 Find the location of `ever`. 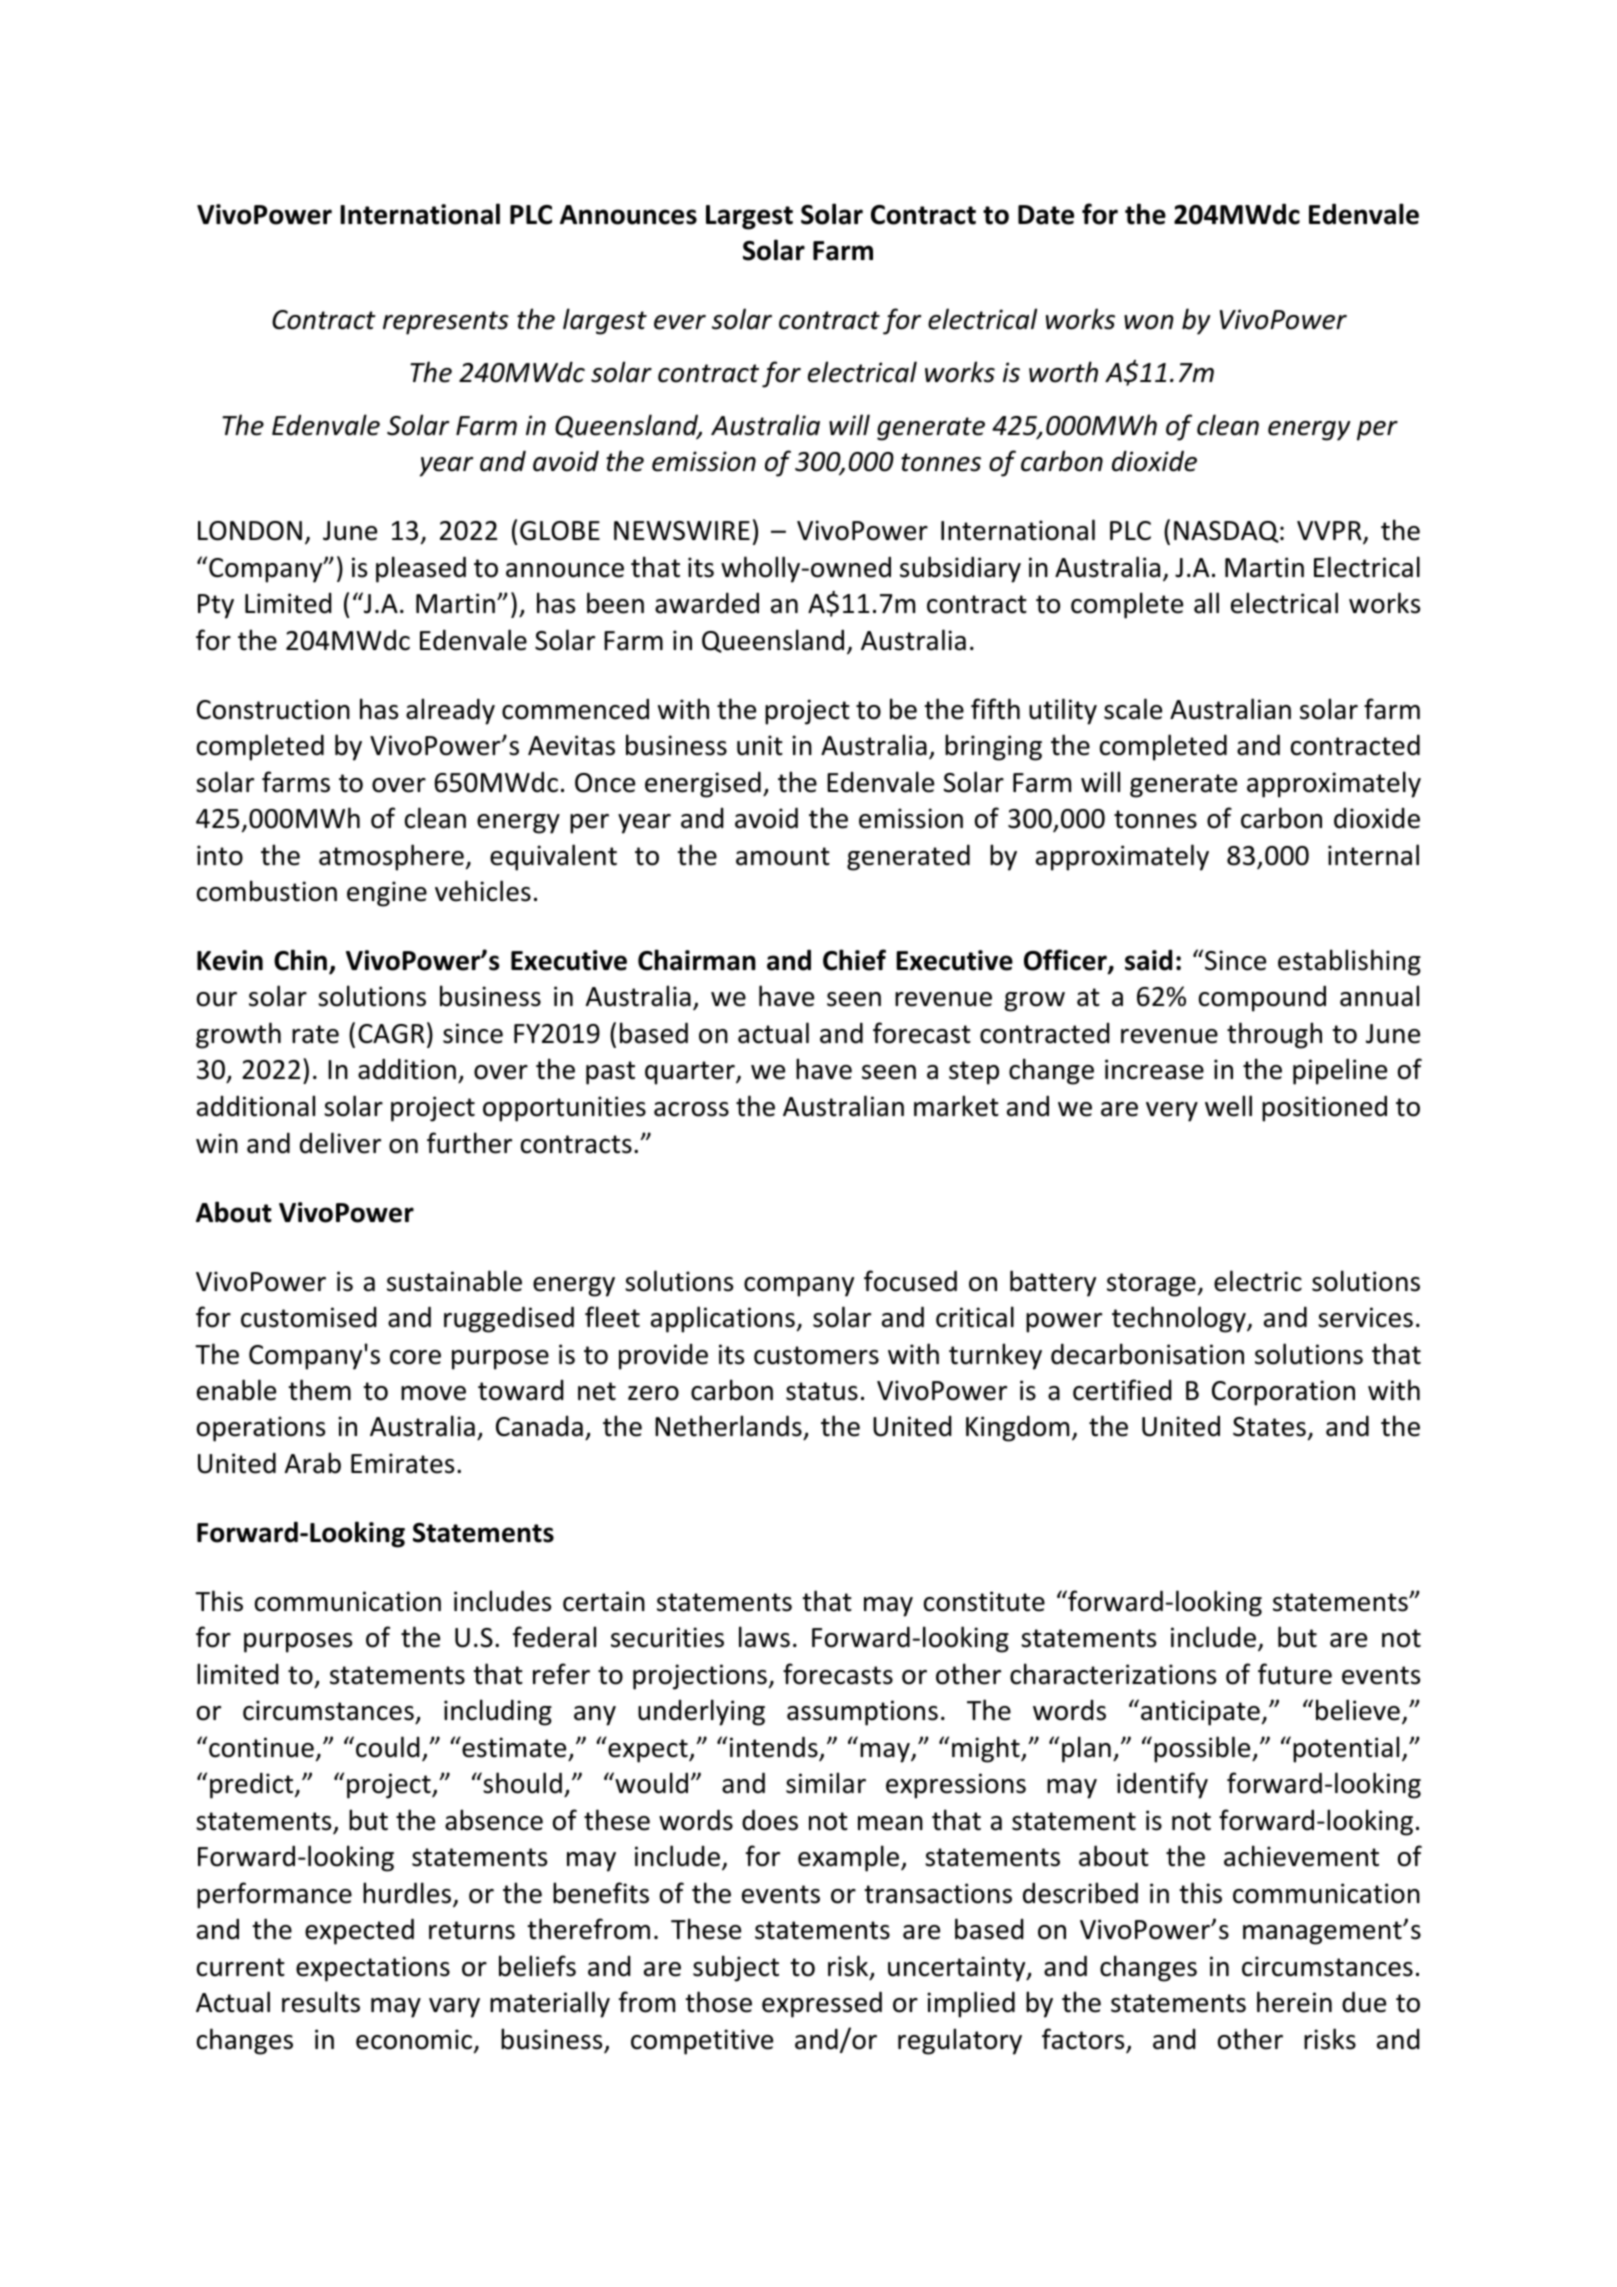

ever is located at coordinates (680, 322).
